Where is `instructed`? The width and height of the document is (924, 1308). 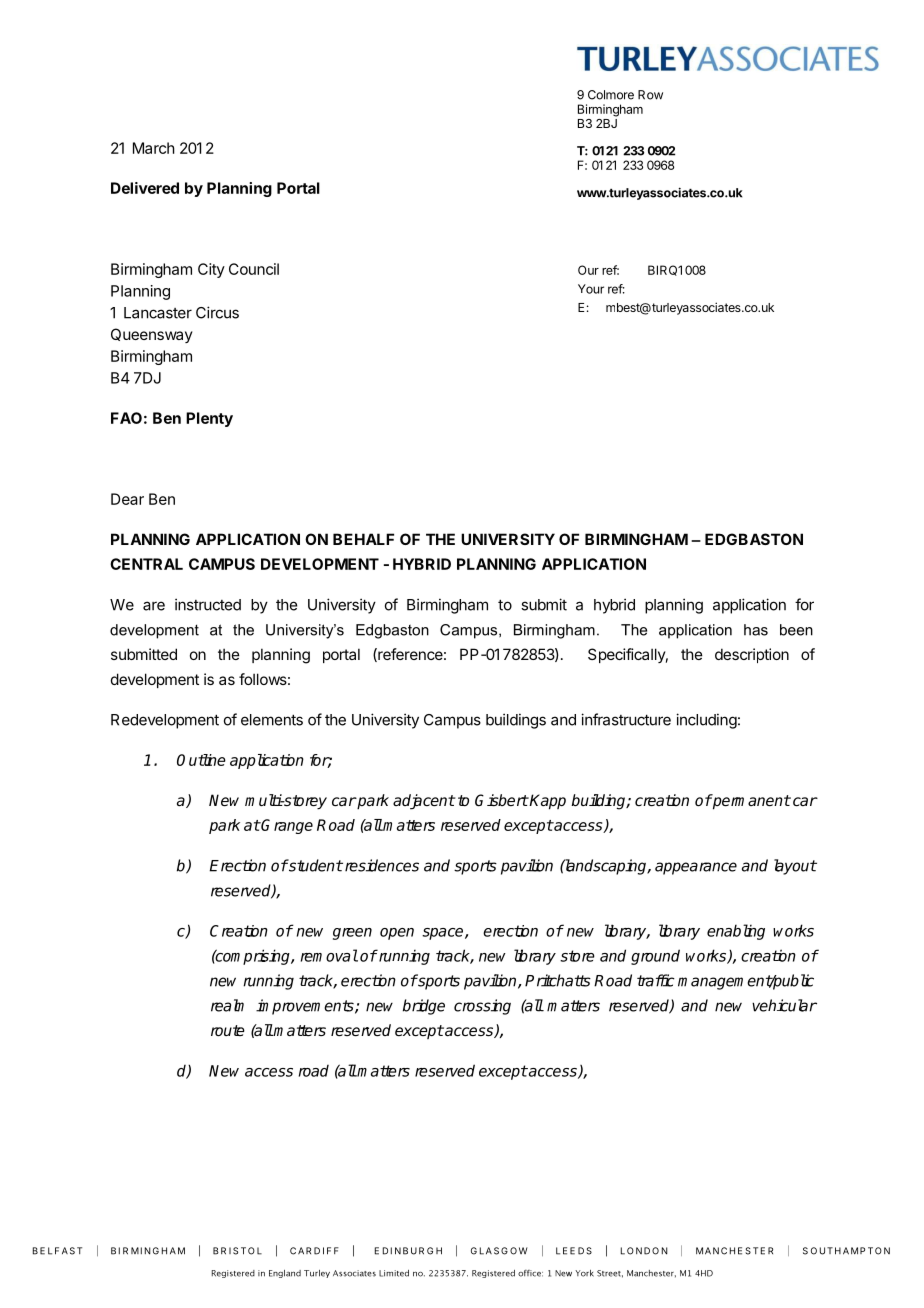 instructed is located at coordinates (208, 604).
